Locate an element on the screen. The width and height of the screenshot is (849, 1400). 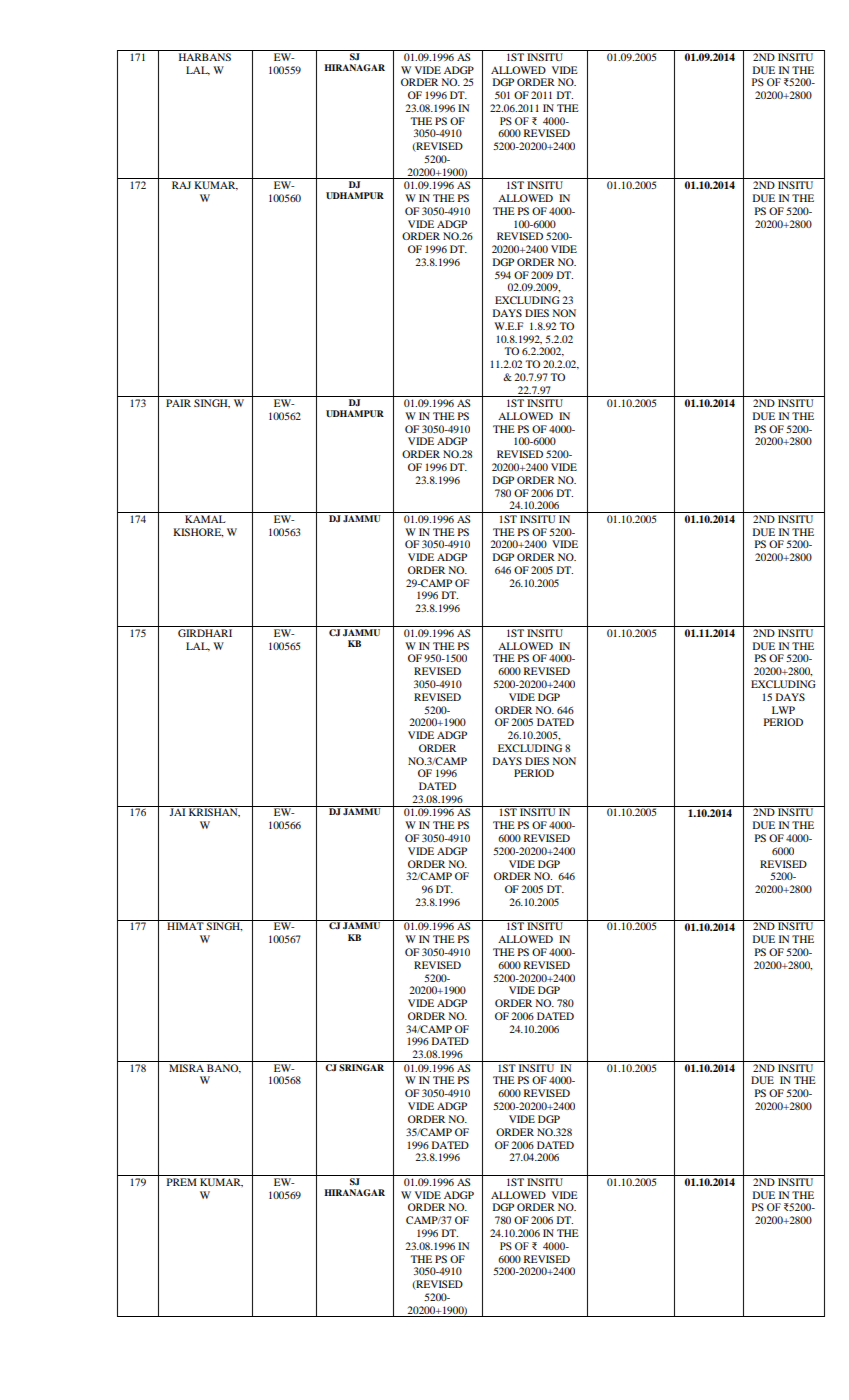
PREM is located at coordinates (182, 1182).
